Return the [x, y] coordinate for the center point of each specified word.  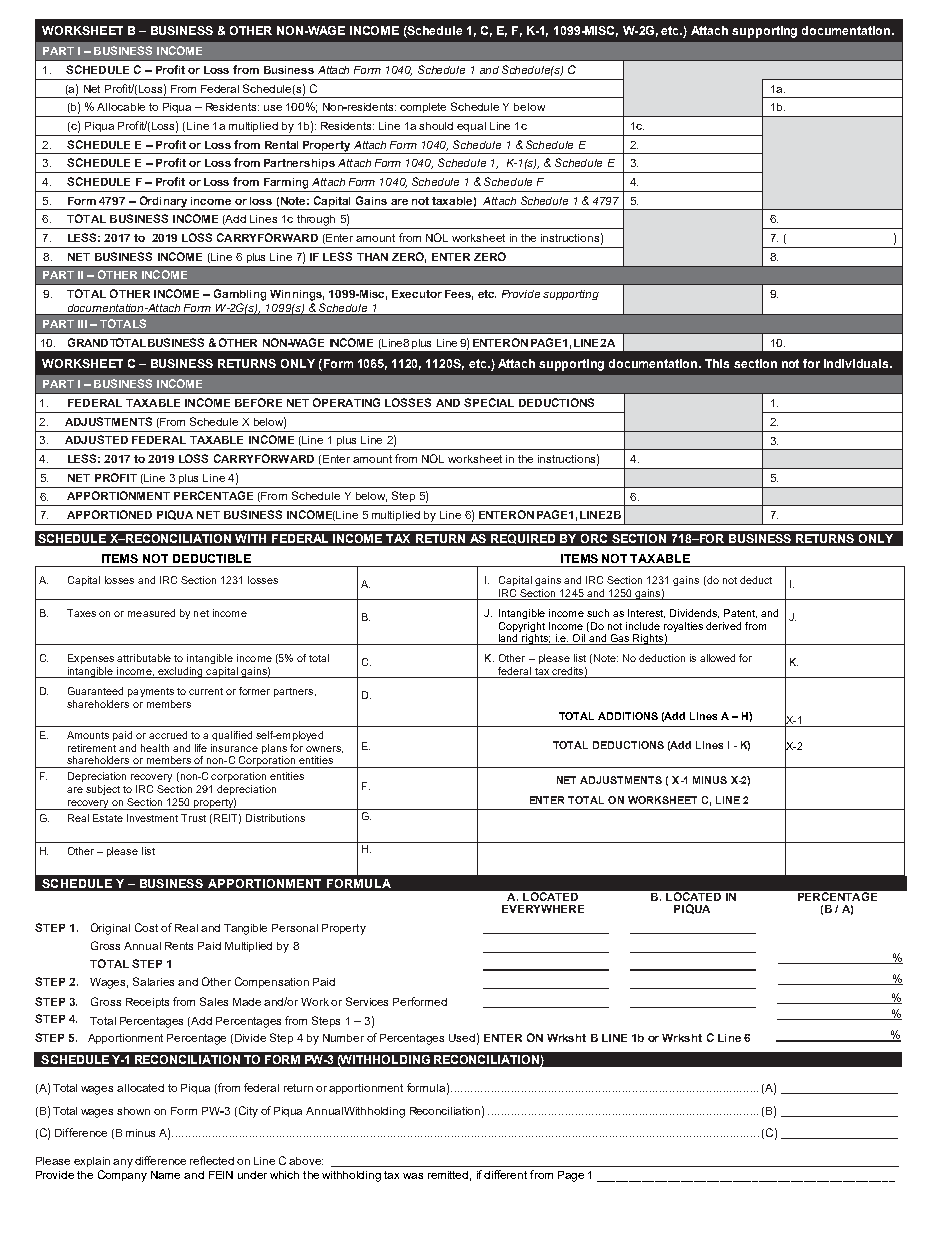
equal [471, 127]
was [413, 1176]
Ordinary [163, 202]
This [717, 363]
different [505, 1174]
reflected [212, 1160]
